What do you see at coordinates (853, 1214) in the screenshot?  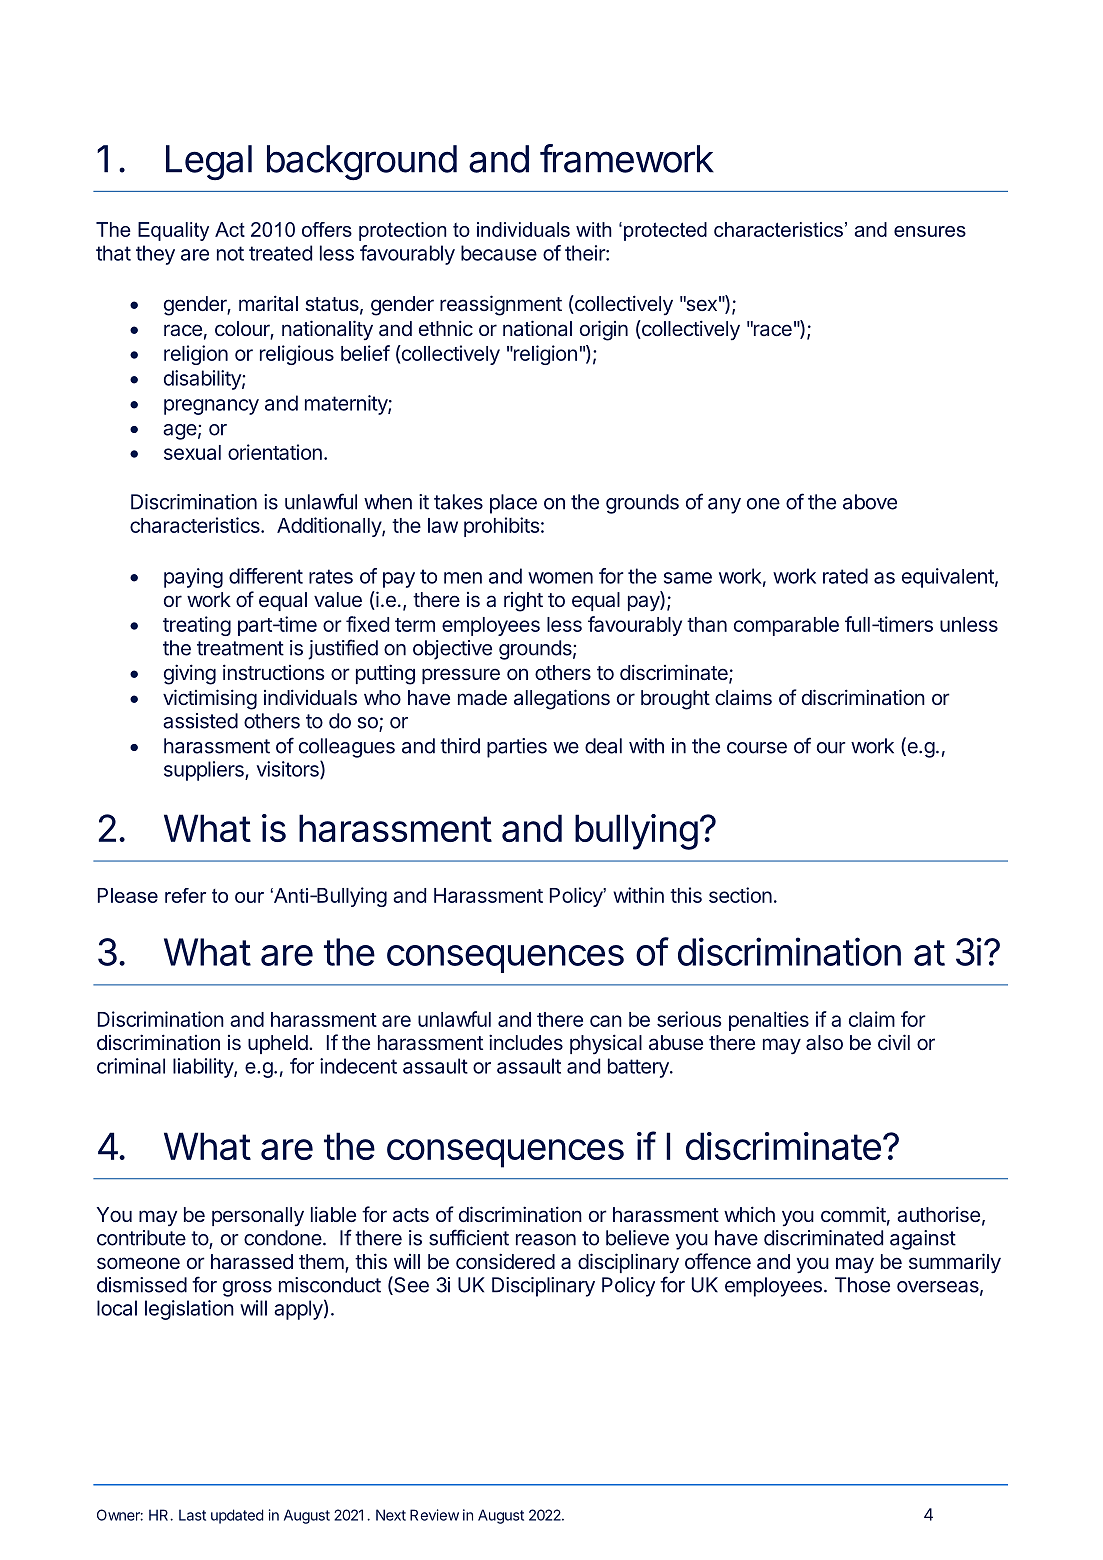 I see `commit` at bounding box center [853, 1214].
